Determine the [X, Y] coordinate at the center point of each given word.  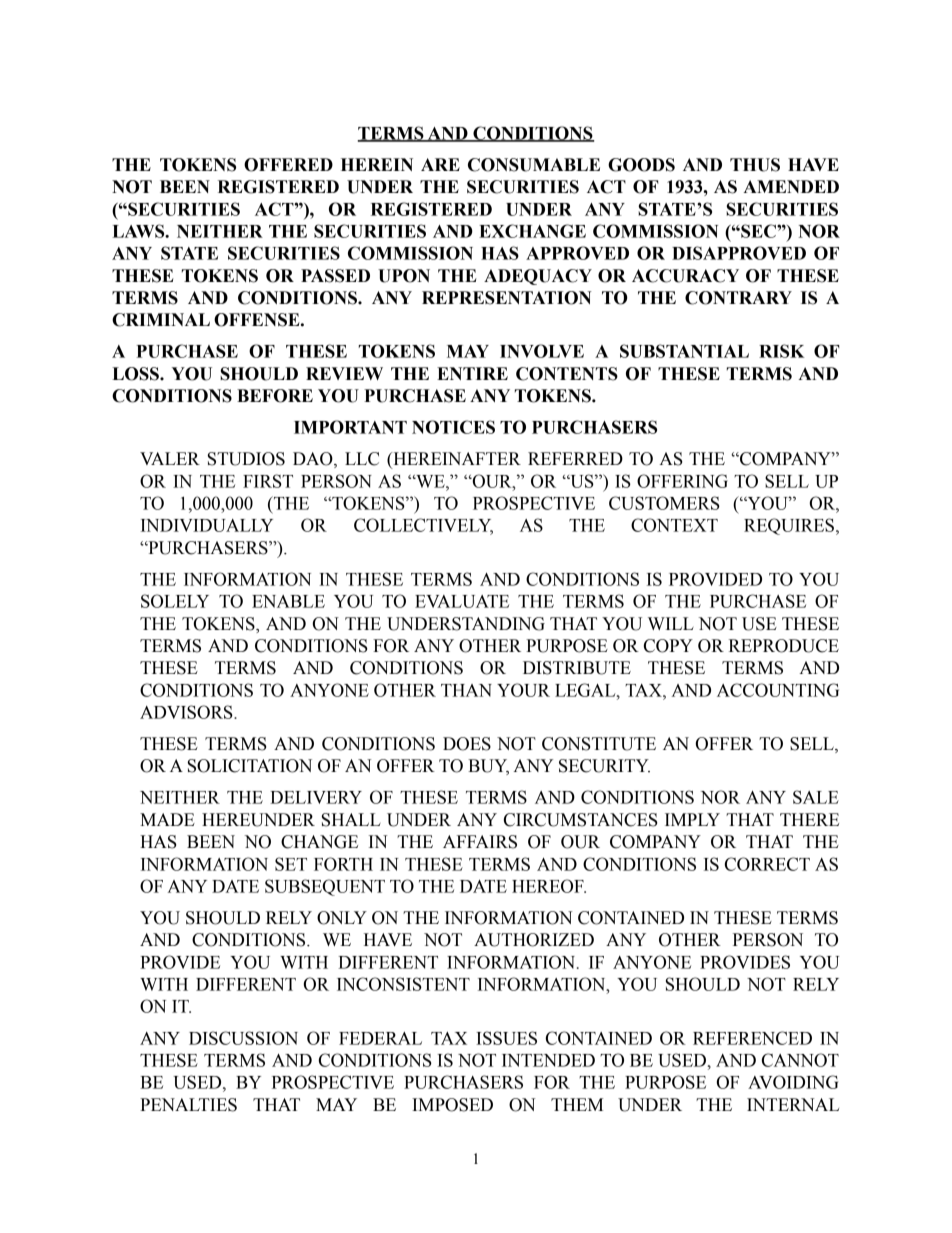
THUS [755, 165]
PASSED [335, 276]
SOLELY [175, 601]
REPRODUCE [784, 646]
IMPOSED [452, 1105]
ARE [440, 164]
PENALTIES [188, 1105]
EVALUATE [462, 601]
